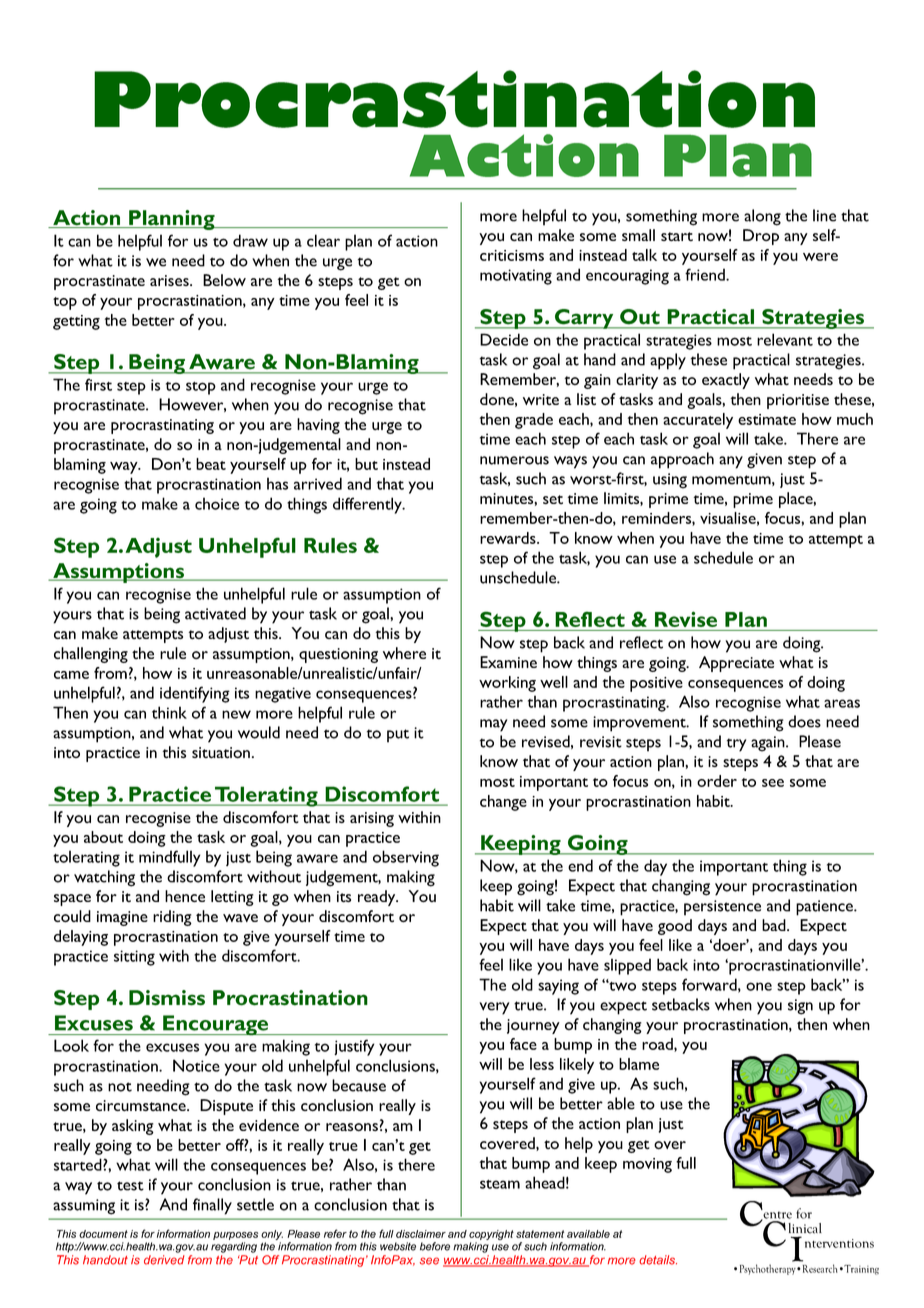 The height and width of the image is (1308, 924). Describe the element at coordinates (737, 745) in the image. I see `try` at that location.
